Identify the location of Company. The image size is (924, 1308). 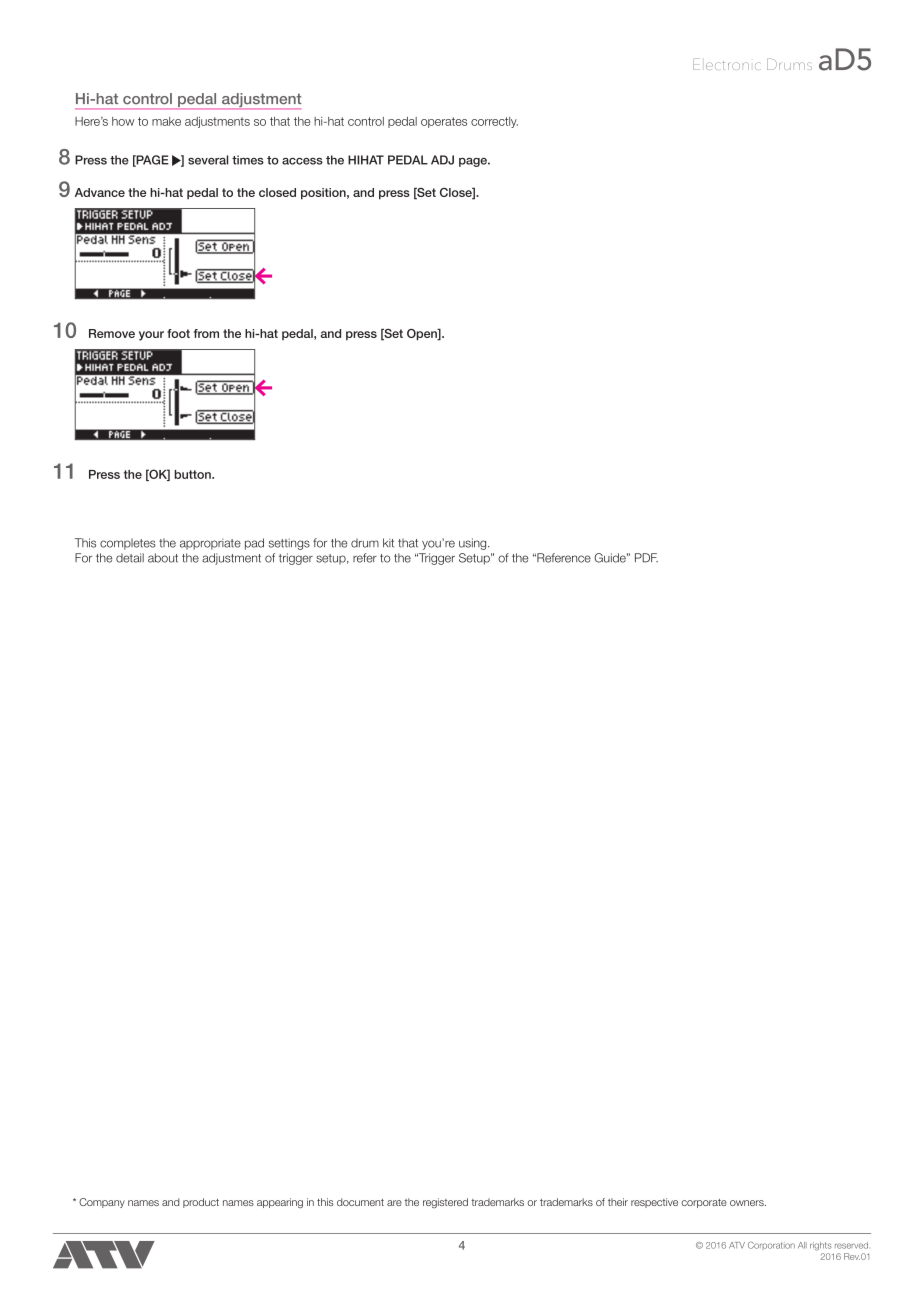
(102, 1203).
